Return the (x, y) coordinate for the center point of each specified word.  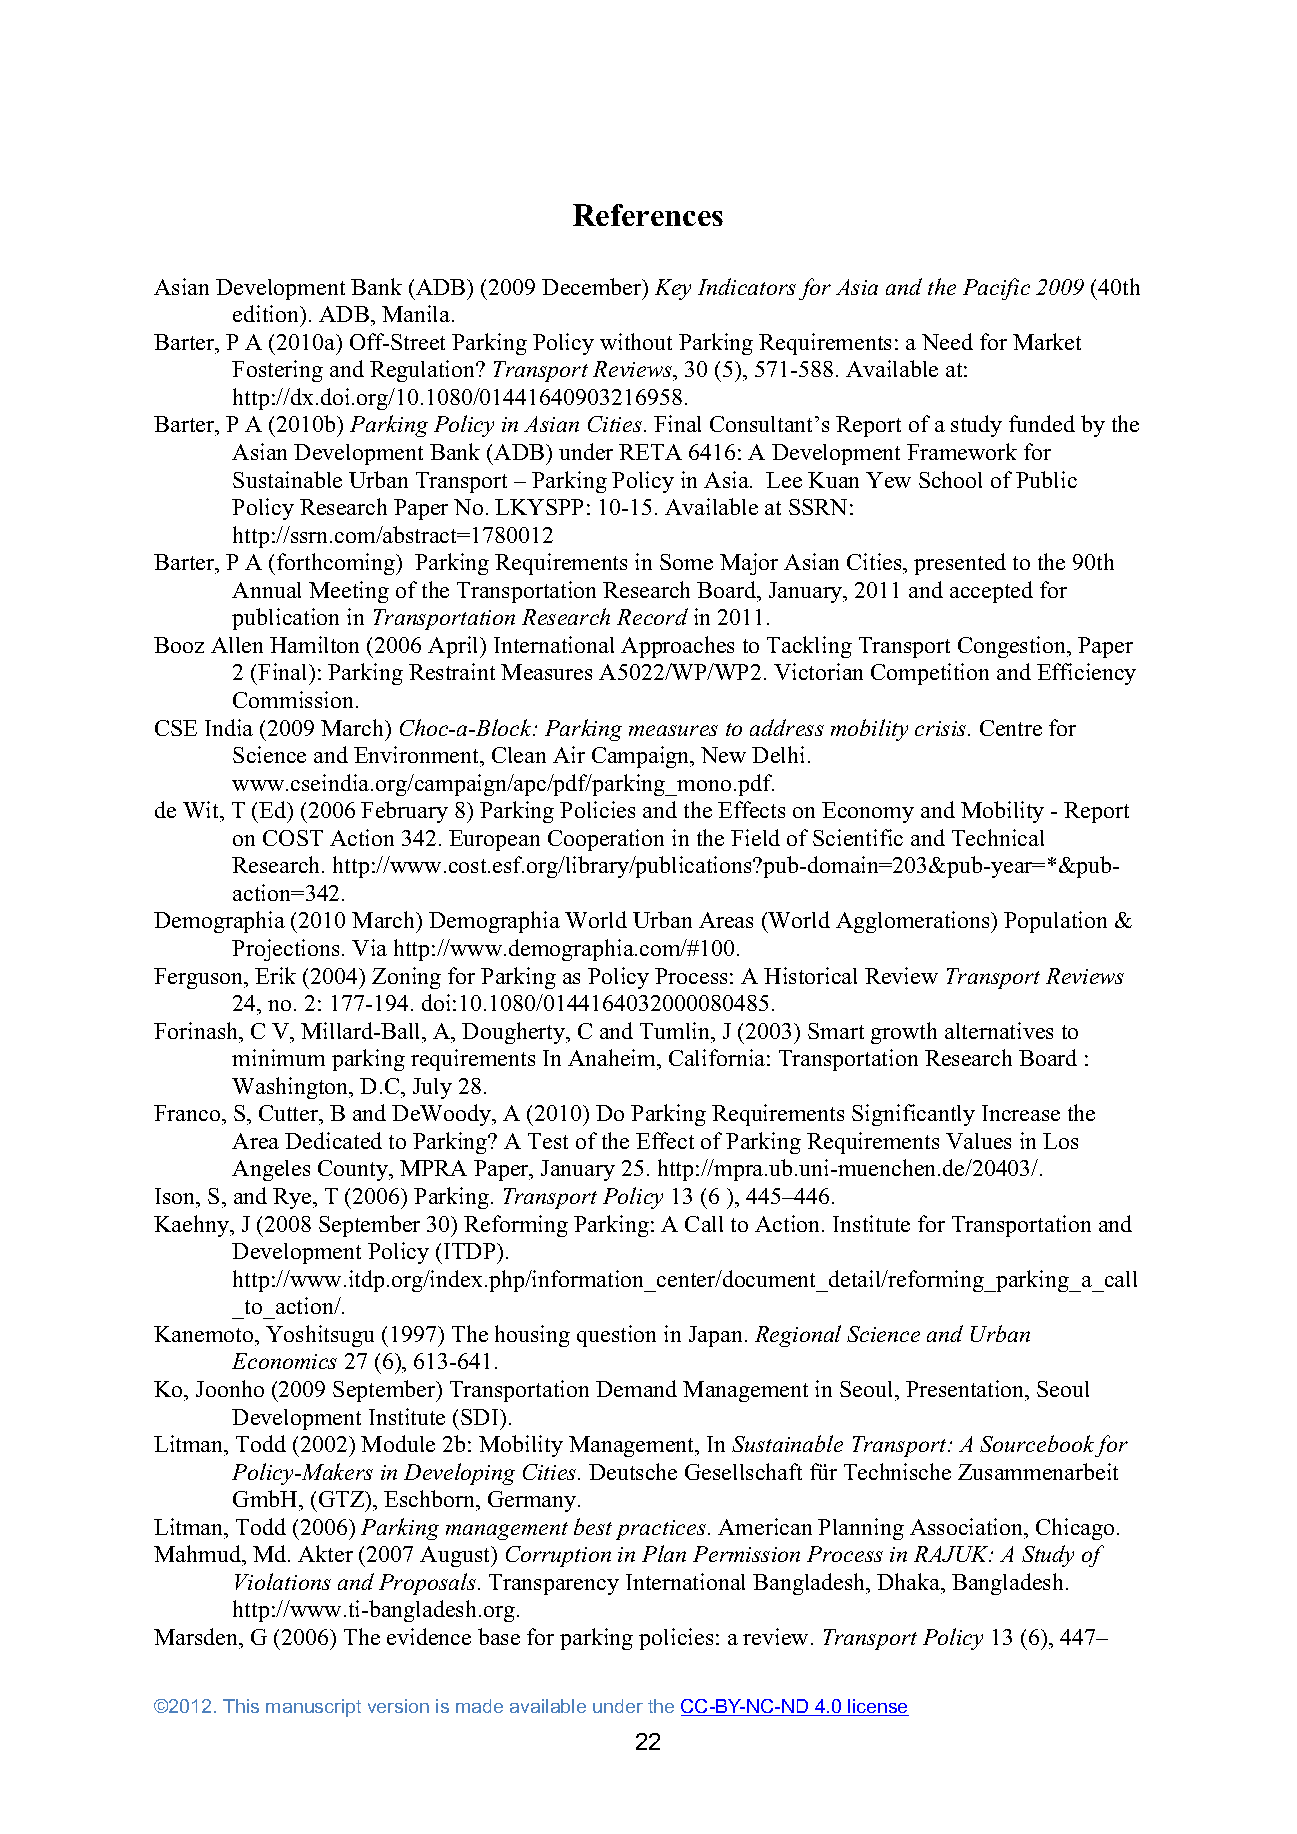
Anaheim (613, 1059)
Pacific (996, 289)
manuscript (313, 1708)
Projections (285, 950)
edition (267, 315)
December (593, 286)
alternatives (999, 1030)
